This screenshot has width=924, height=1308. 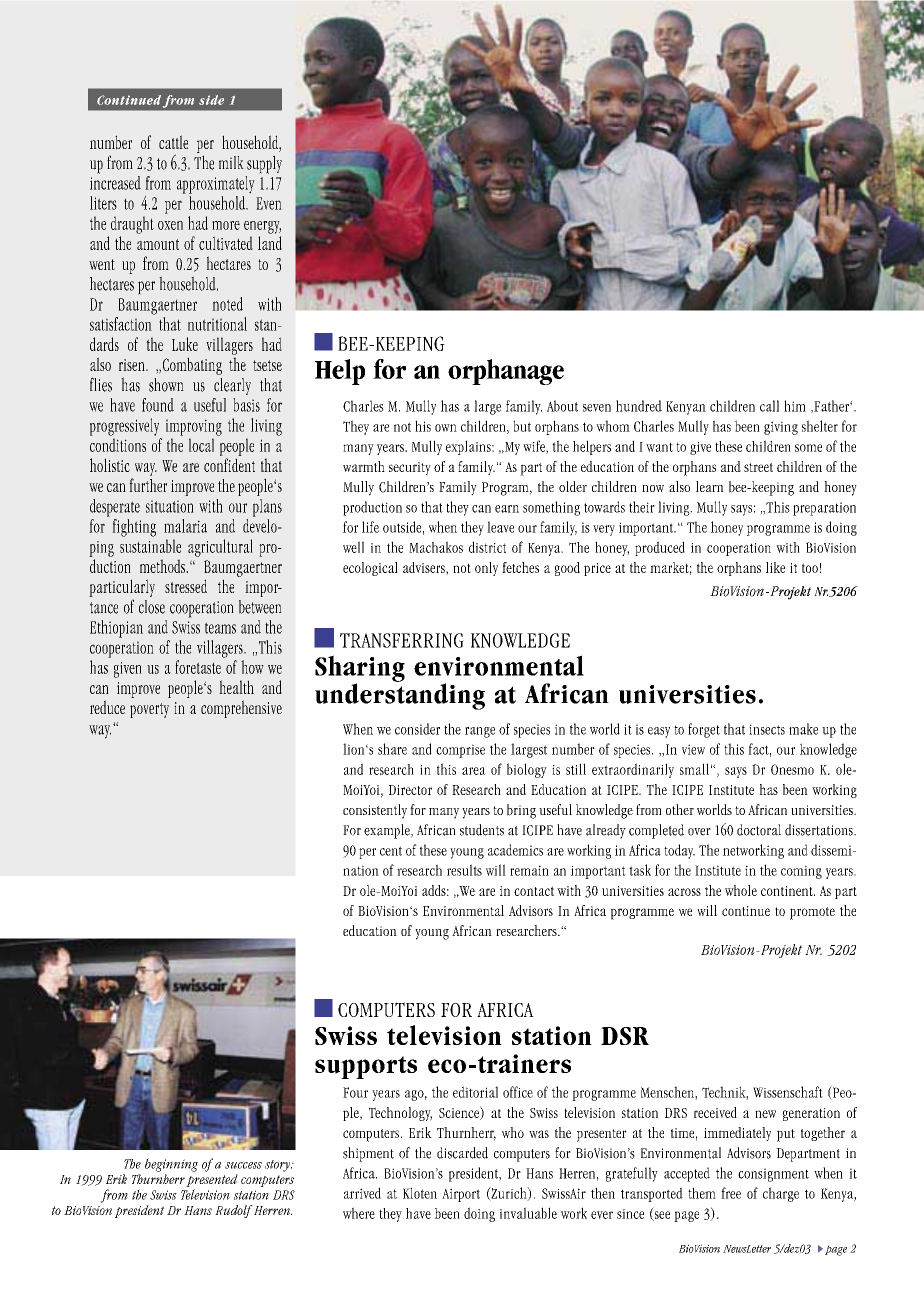 I want to click on GIVING, so click(x=781, y=428).
